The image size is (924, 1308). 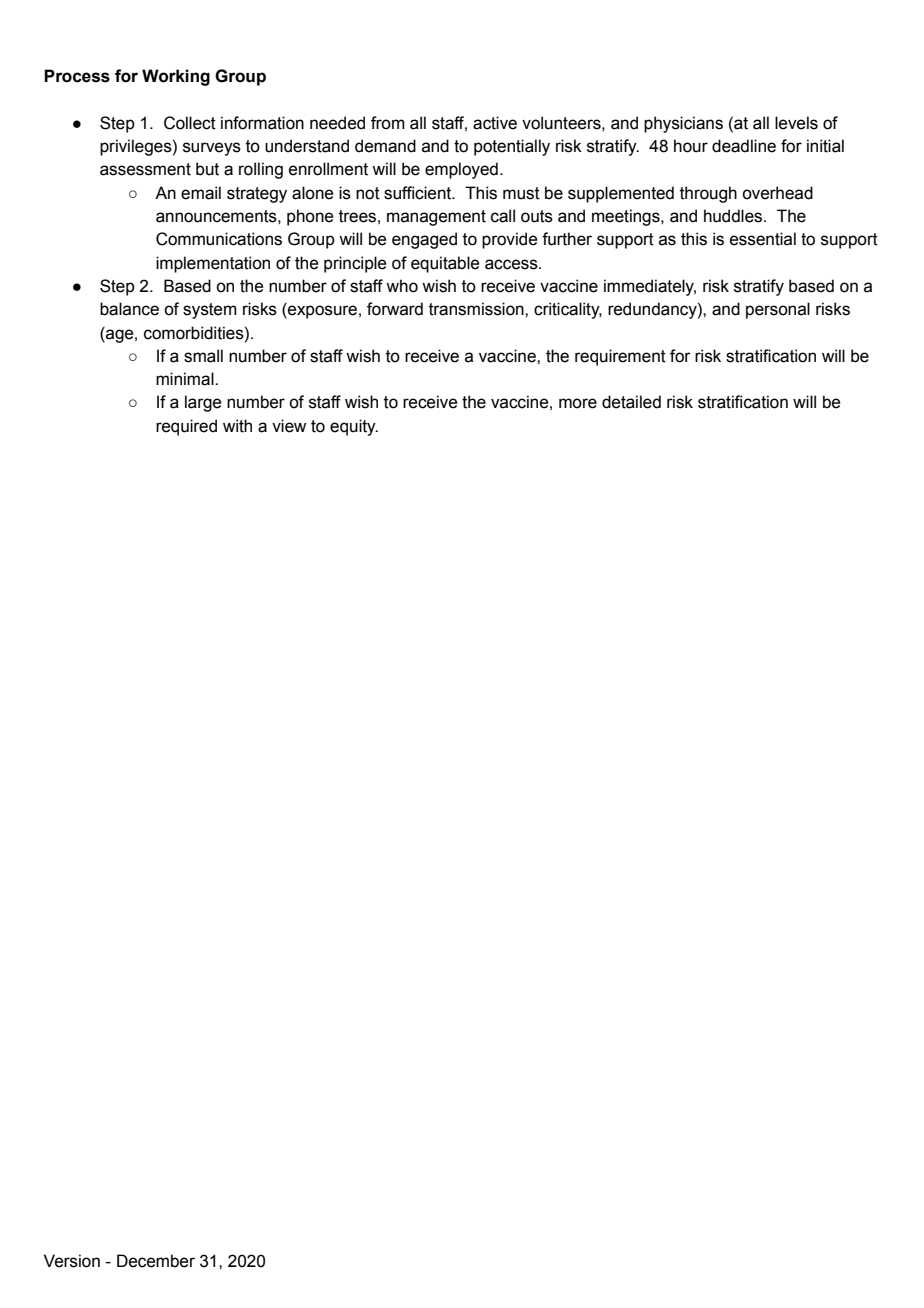 What do you see at coordinates (744, 146) in the image?
I see `deadline` at bounding box center [744, 146].
